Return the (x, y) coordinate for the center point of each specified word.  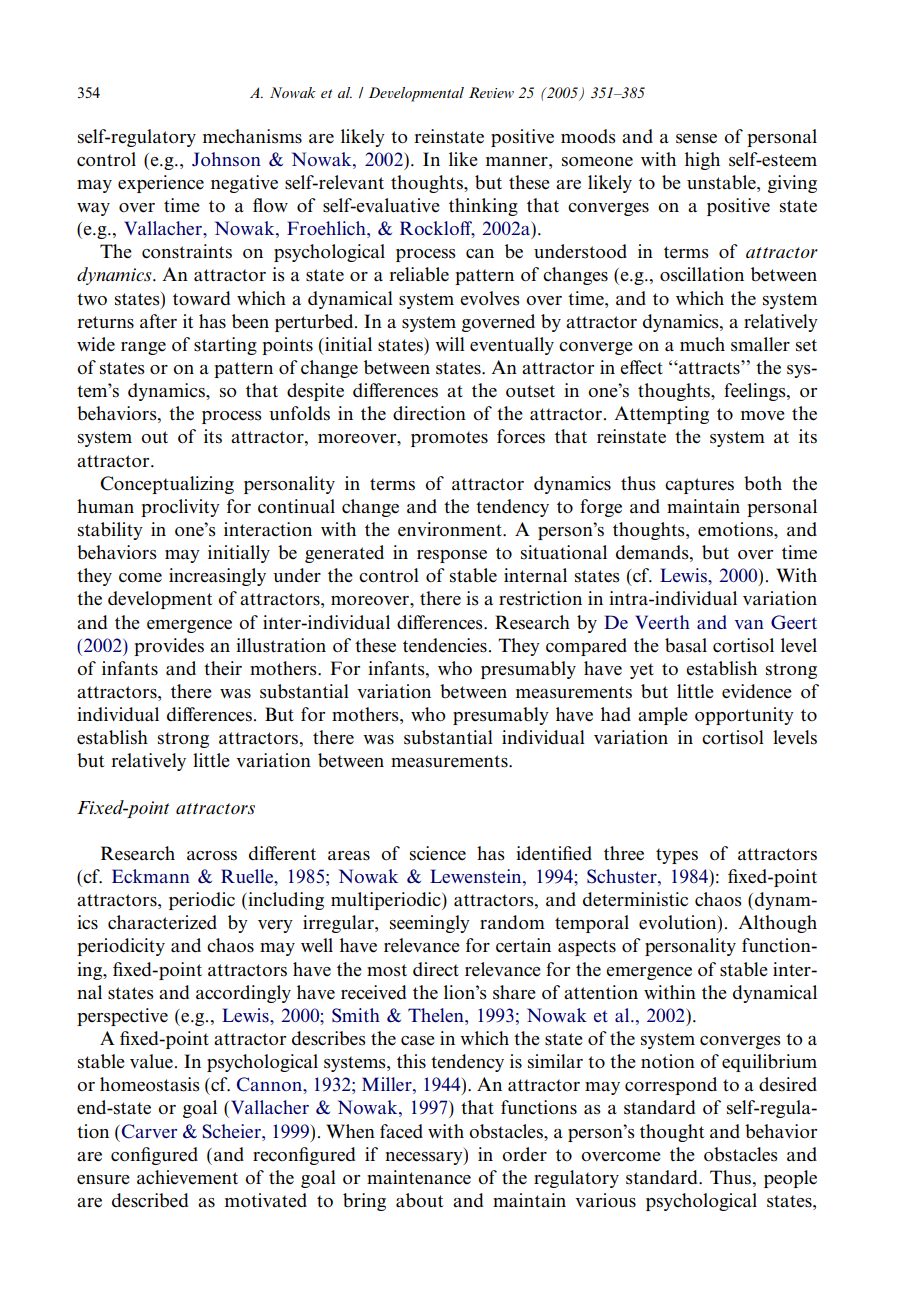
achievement (187, 1177)
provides (169, 647)
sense (696, 139)
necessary (425, 1158)
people (790, 1179)
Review (491, 92)
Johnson (226, 159)
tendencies (445, 645)
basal (686, 645)
